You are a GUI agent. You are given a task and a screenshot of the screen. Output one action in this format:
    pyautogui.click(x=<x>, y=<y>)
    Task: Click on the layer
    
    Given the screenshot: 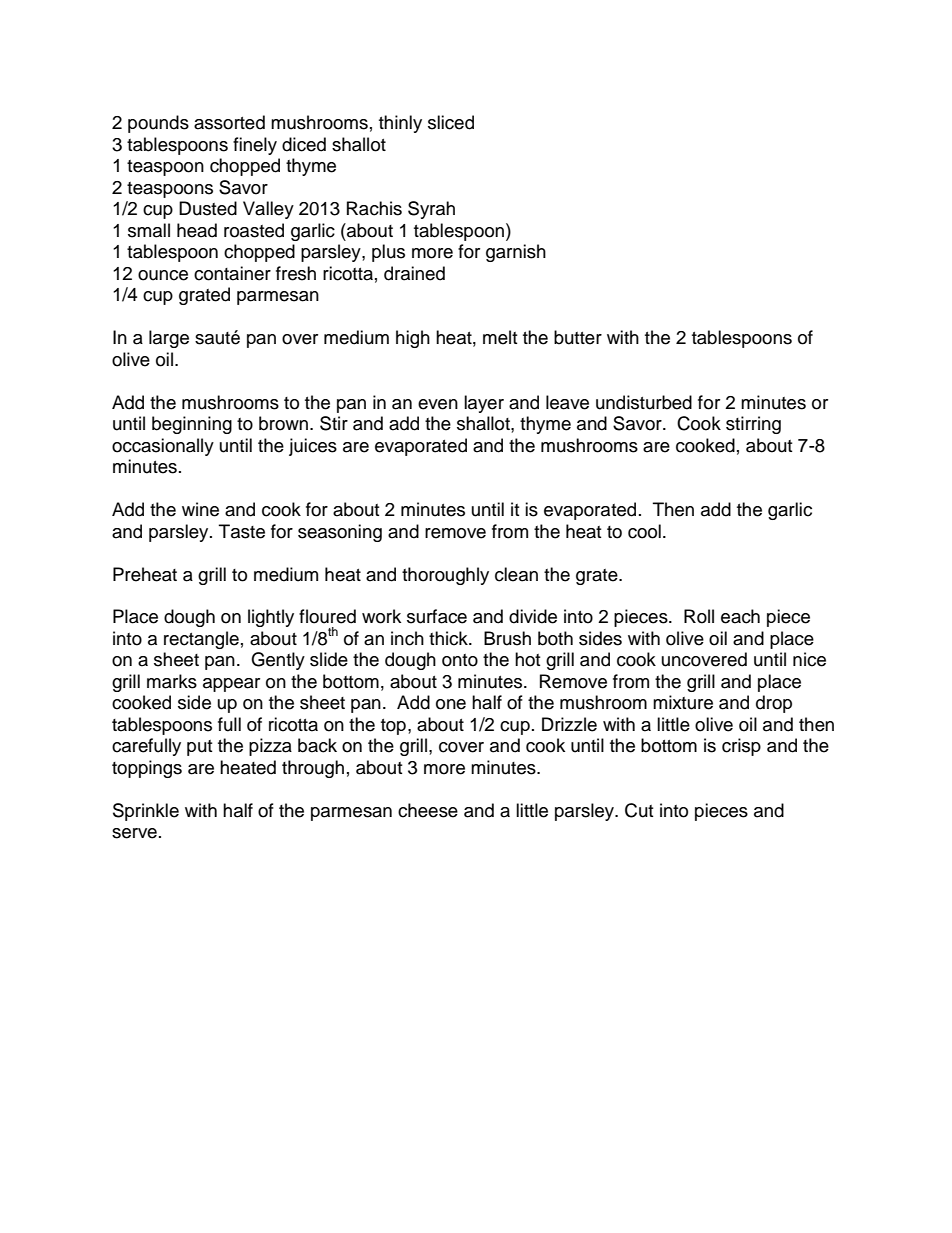 What is the action you would take?
    pyautogui.click(x=484, y=404)
